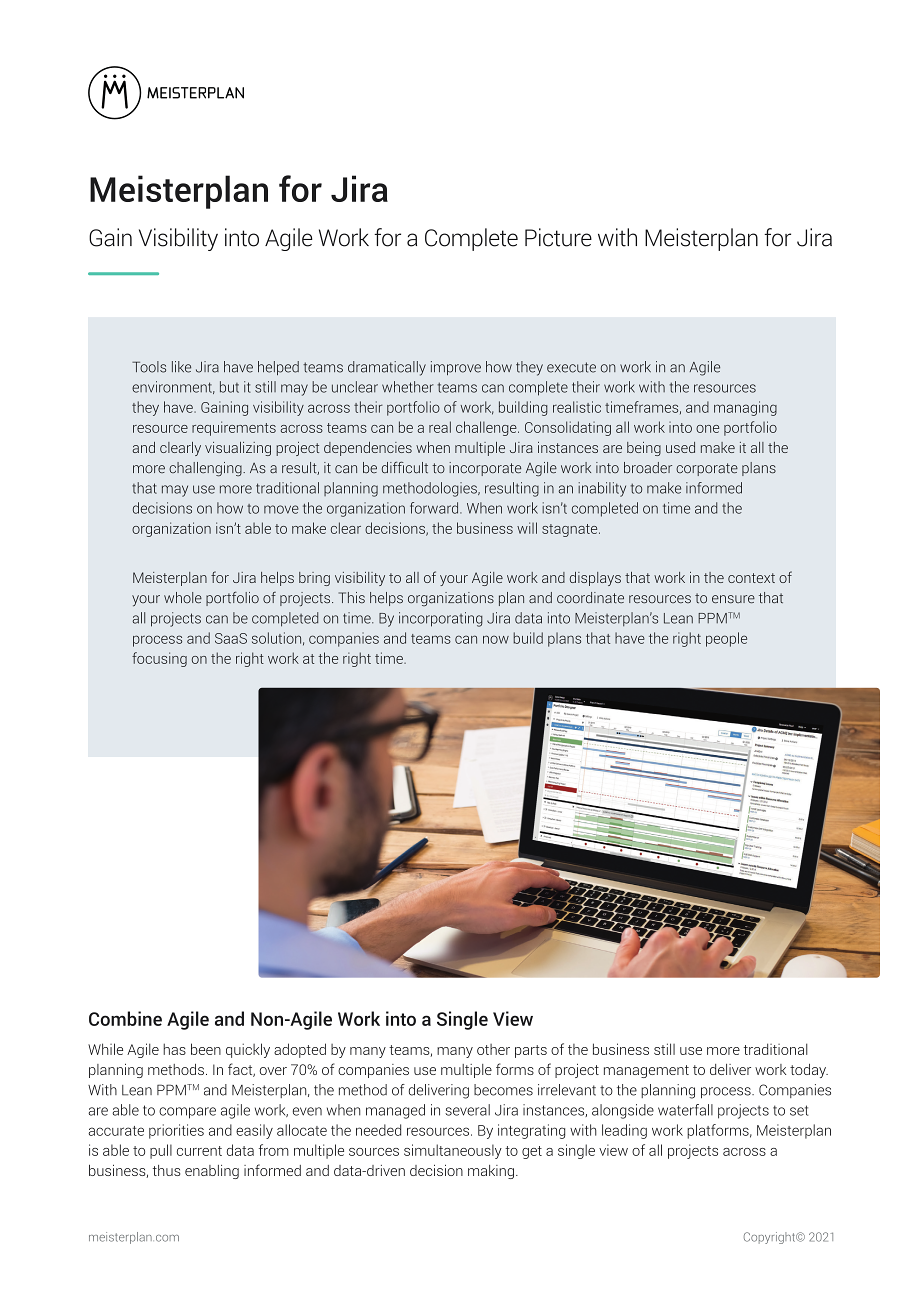 The image size is (924, 1308). What do you see at coordinates (745, 408) in the screenshot?
I see `managing` at bounding box center [745, 408].
